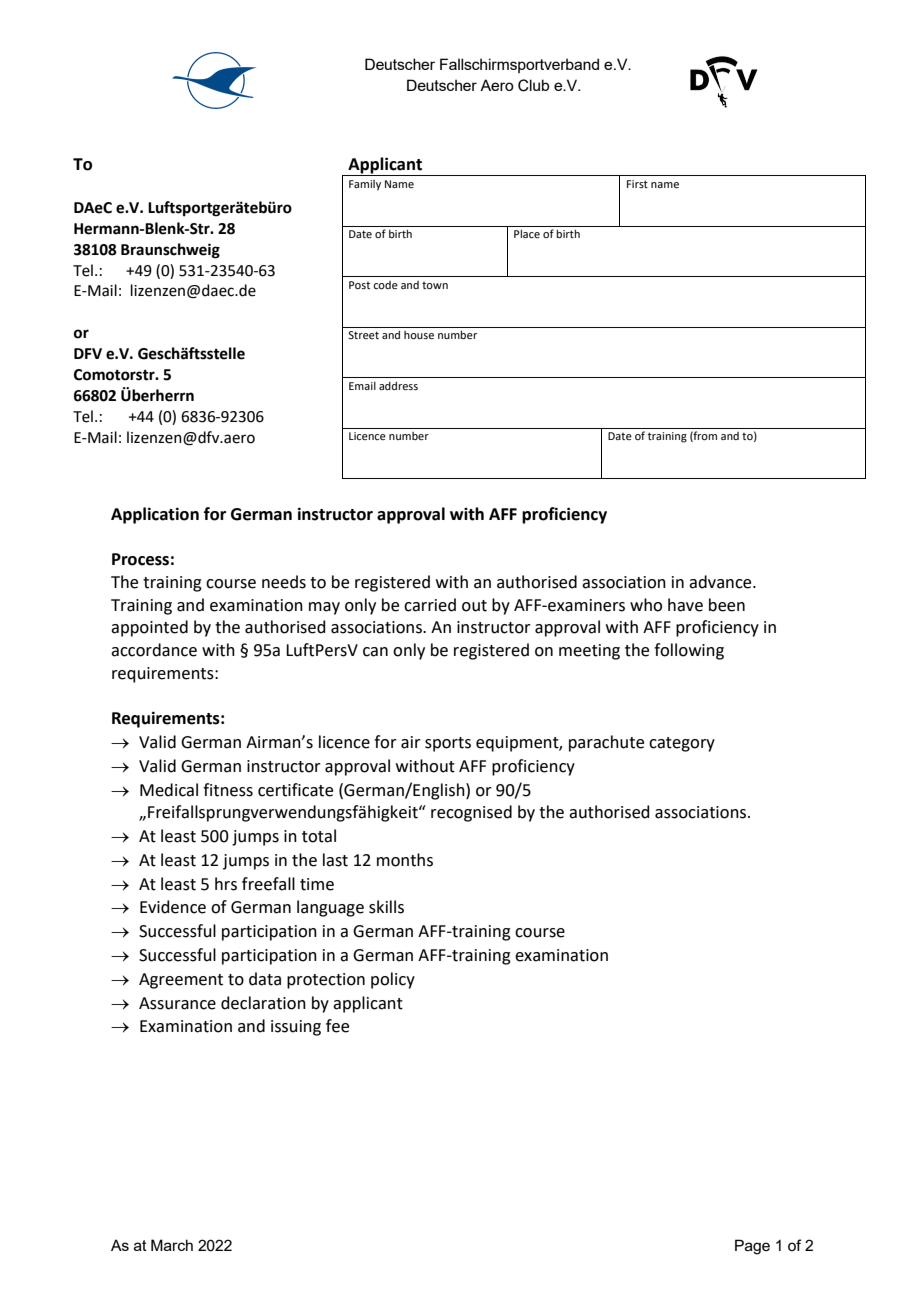 This image has height=1308, width=924. Describe the element at coordinates (471, 813) in the image. I see `recognised` at that location.
